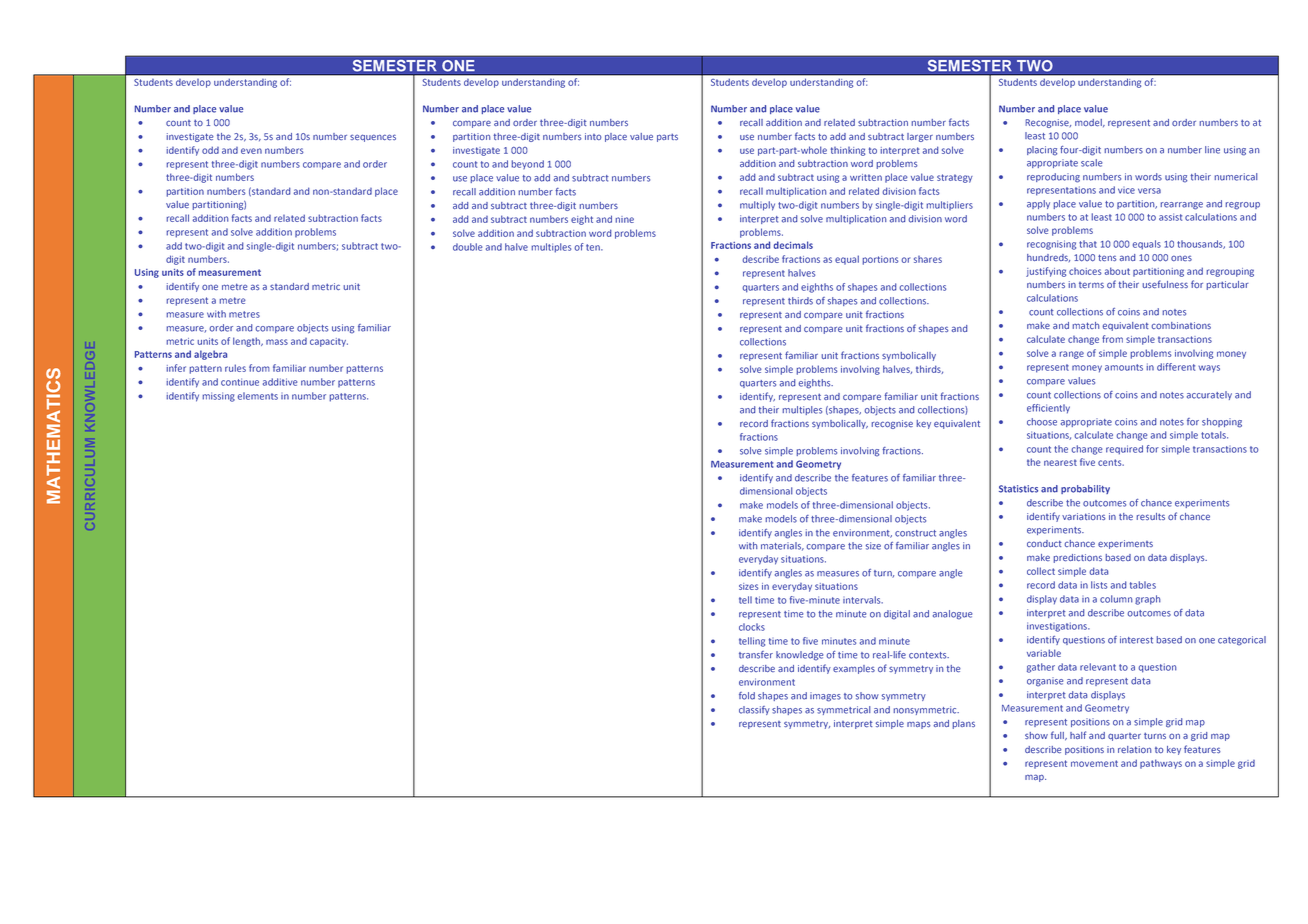 This screenshot has width=1308, height=924. Describe the element at coordinates (752, 627) in the screenshot. I see `clocks` at that location.
